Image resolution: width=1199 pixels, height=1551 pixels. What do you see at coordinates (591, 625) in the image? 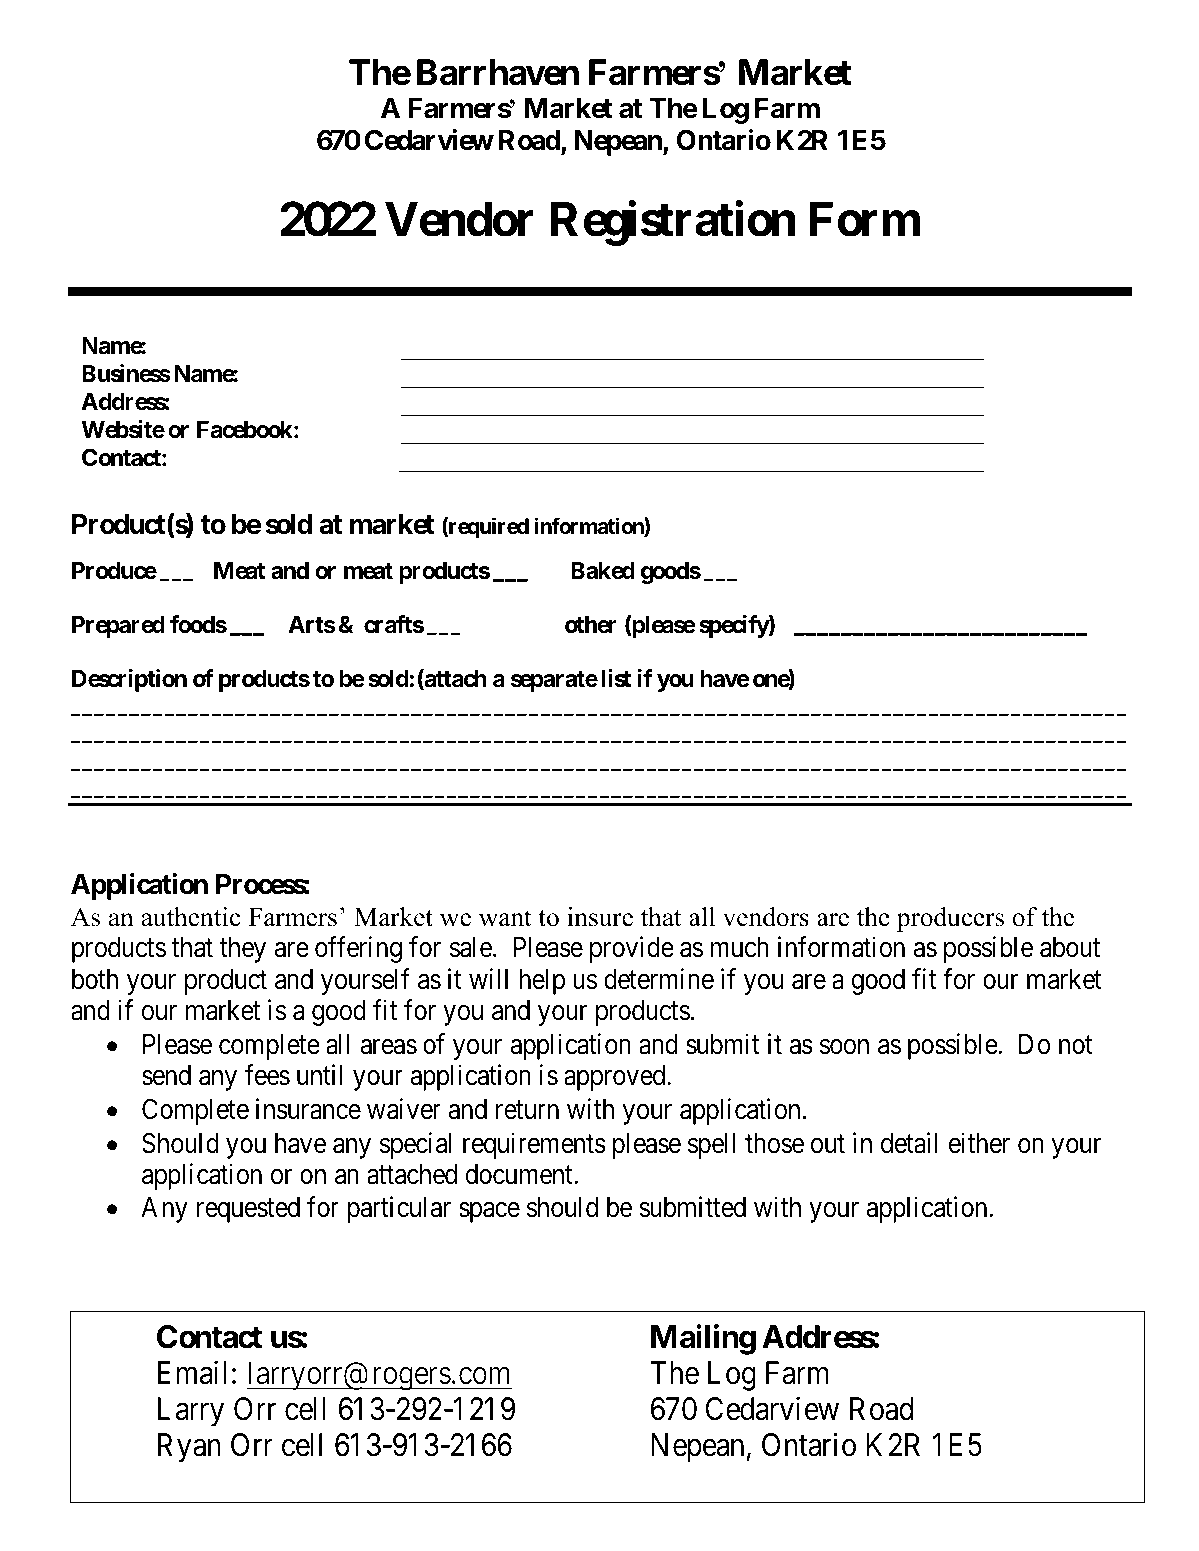
I see `other` at bounding box center [591, 625].
